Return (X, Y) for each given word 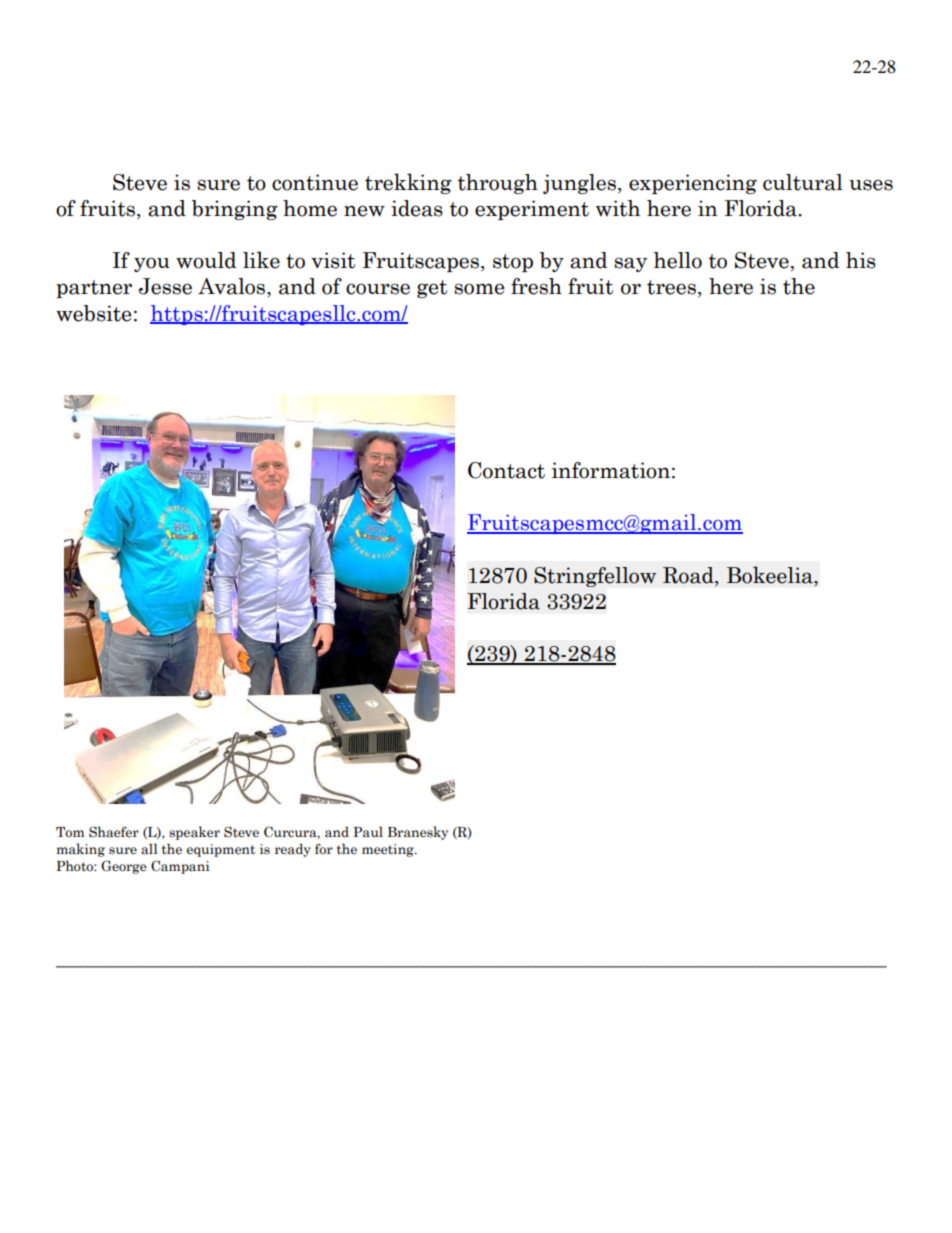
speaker (194, 833)
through (498, 184)
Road (689, 576)
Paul (368, 831)
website (93, 313)
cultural (803, 182)
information (611, 470)
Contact (506, 470)
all (149, 849)
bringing (235, 210)
